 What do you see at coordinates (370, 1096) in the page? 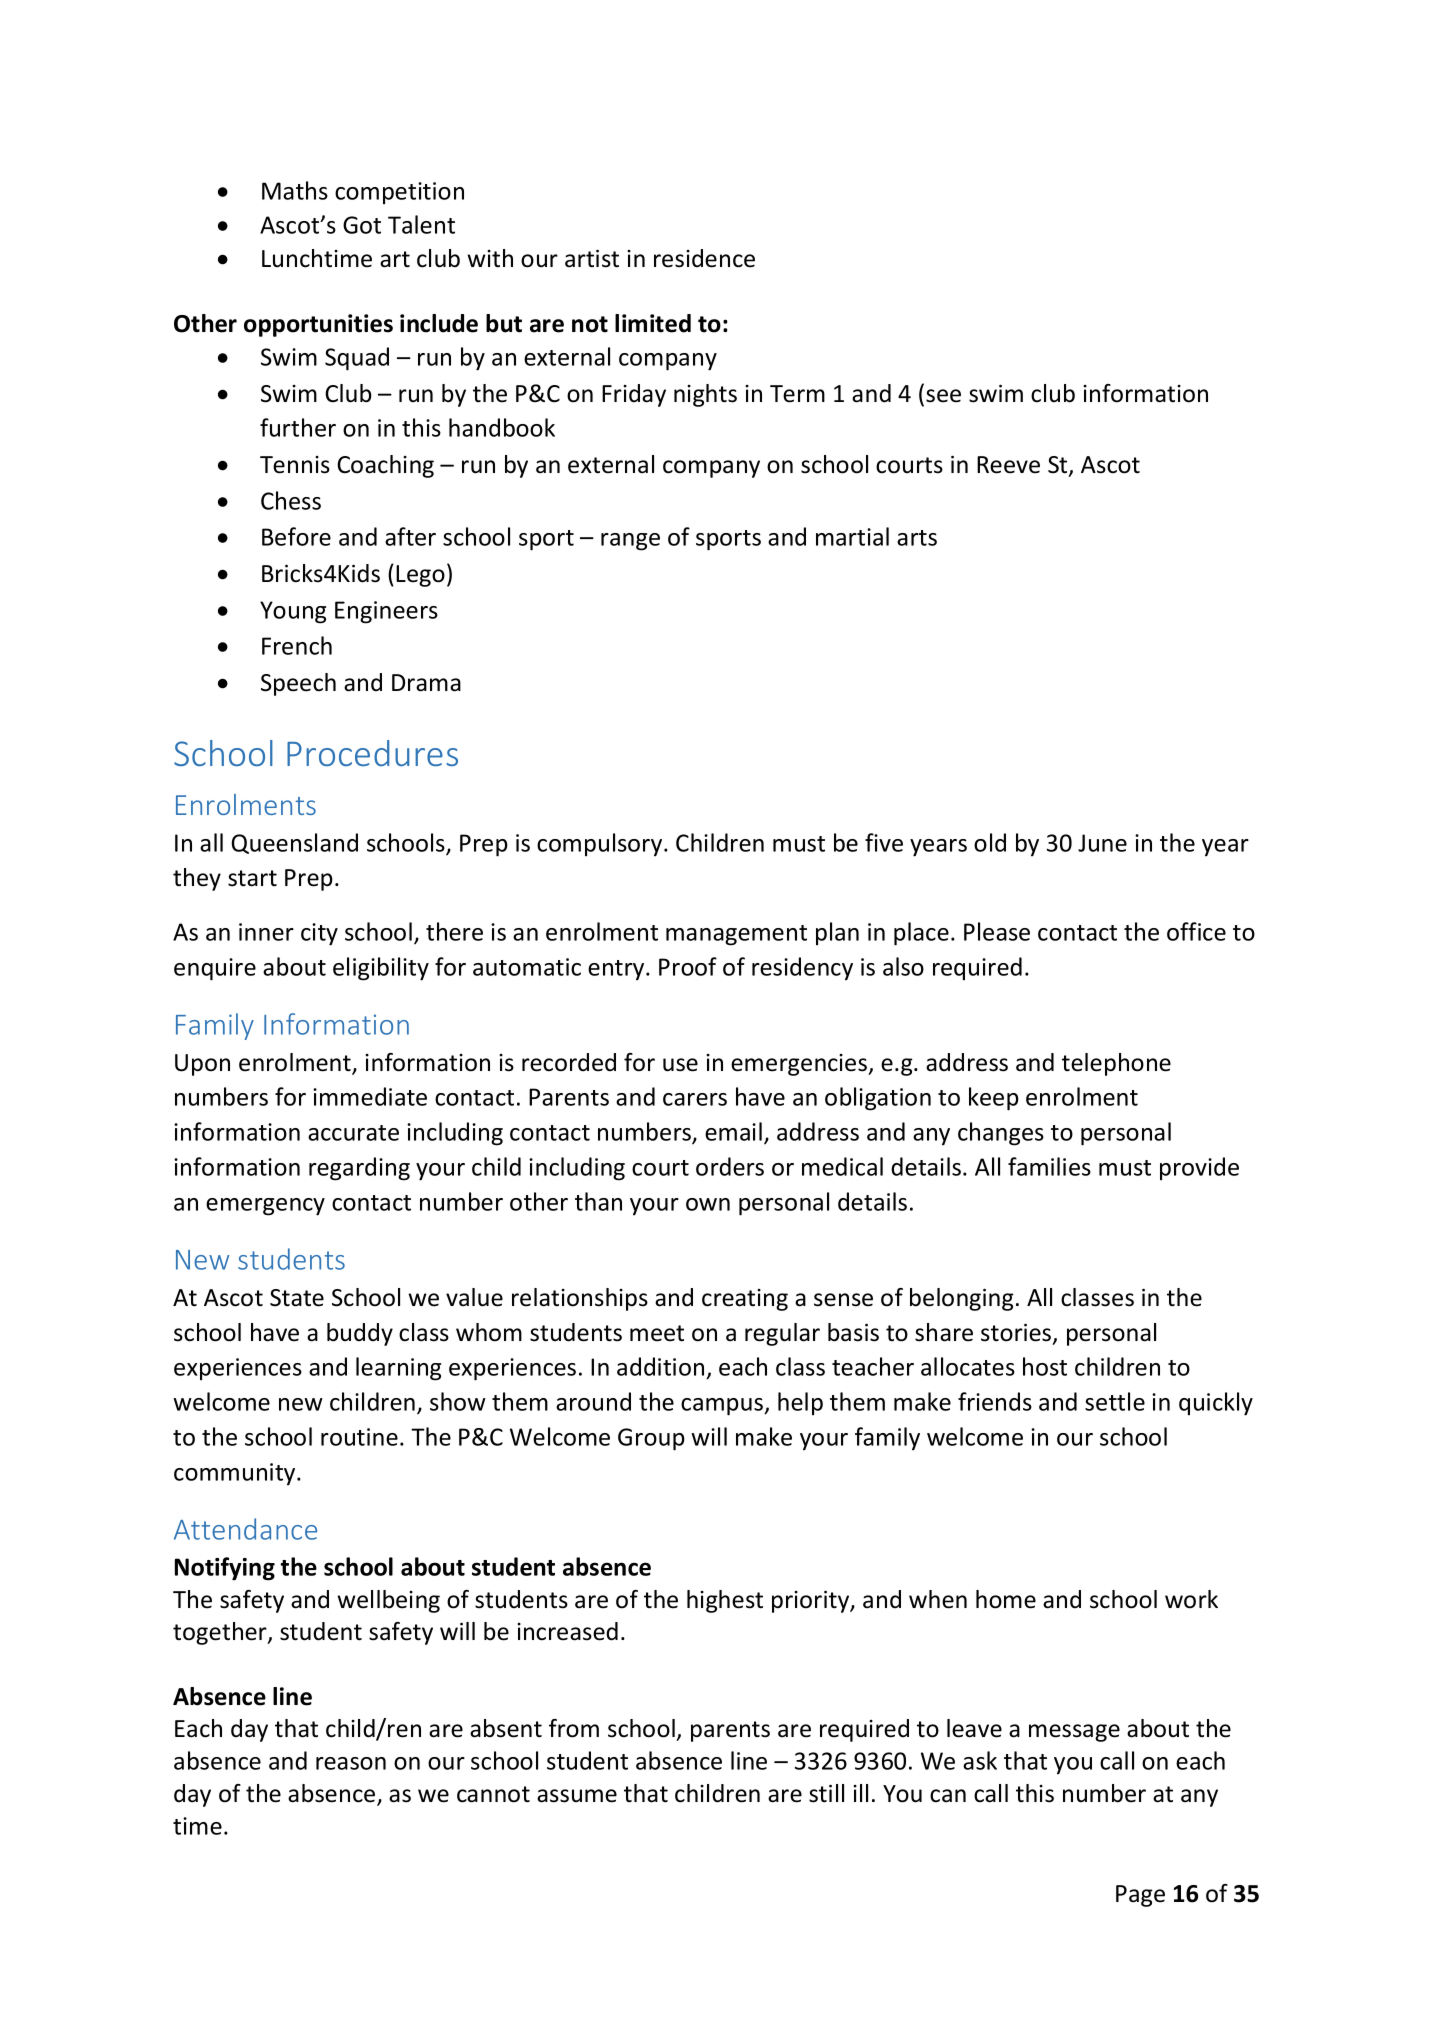
I see `immediate` at bounding box center [370, 1096].
